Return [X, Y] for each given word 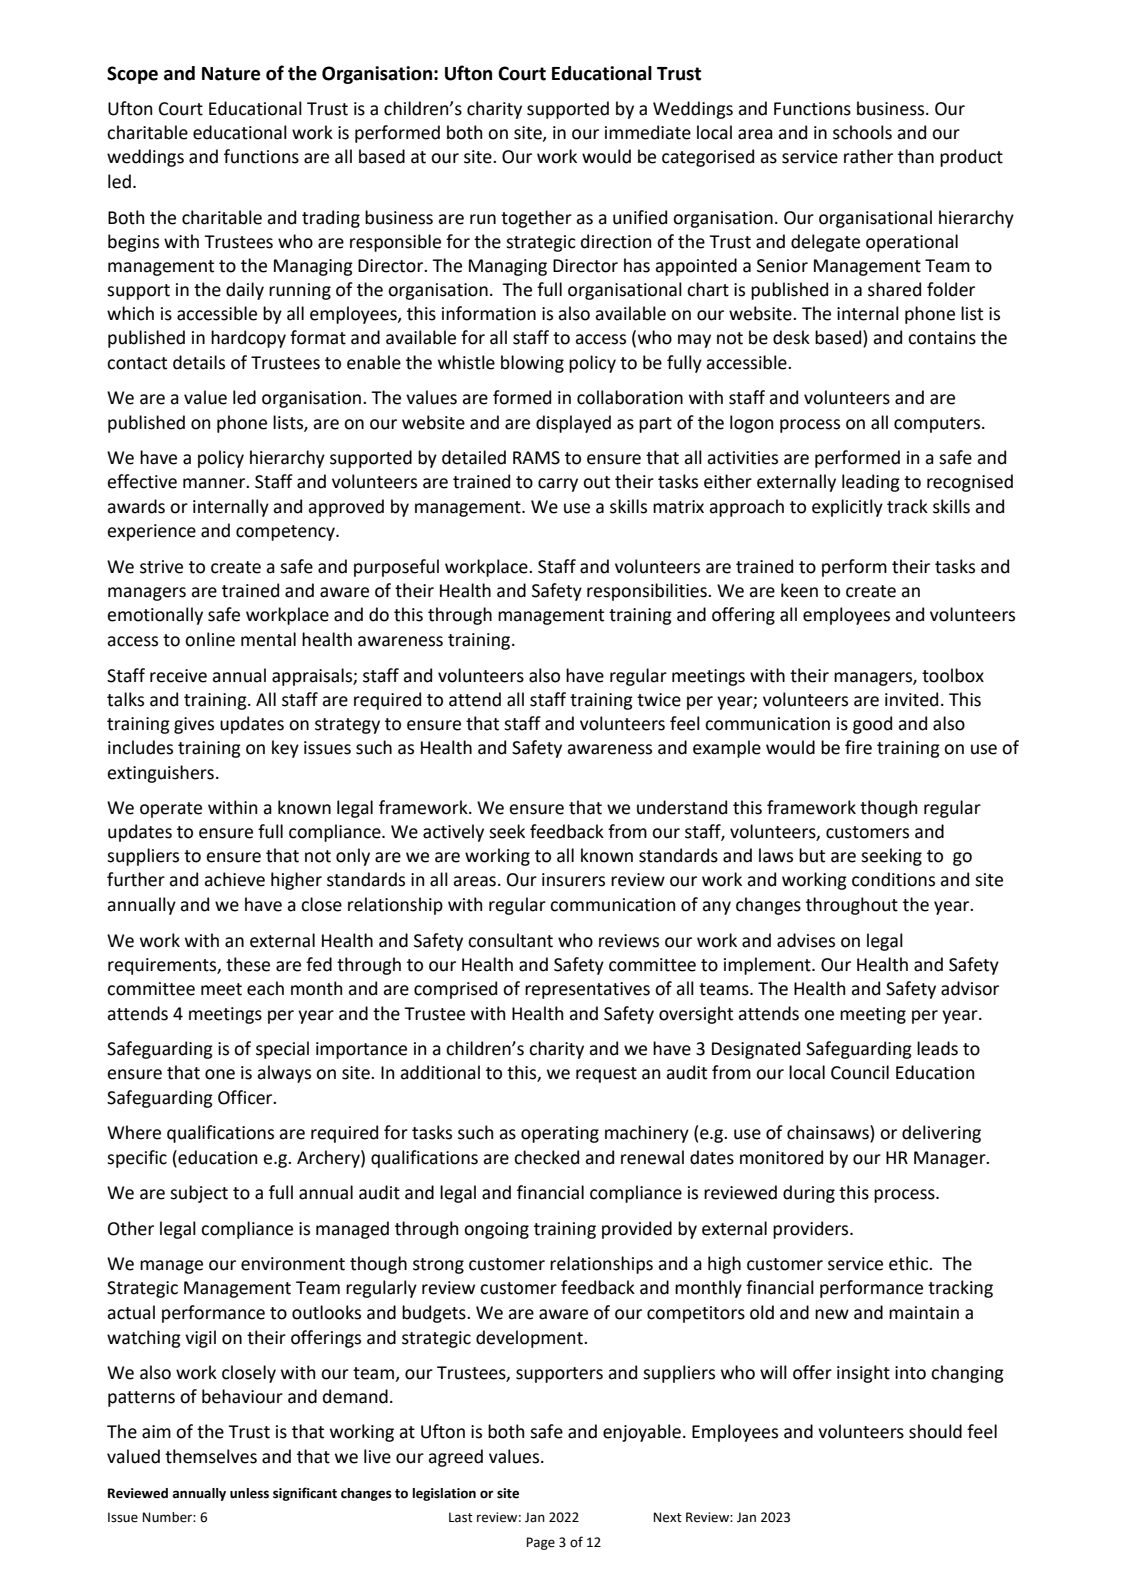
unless [249, 1493]
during [809, 1194]
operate [171, 810]
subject [199, 1194]
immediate [648, 132]
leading [871, 483]
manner [215, 483]
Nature [231, 74]
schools [862, 132]
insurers [573, 880]
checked [546, 1157]
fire [858, 747]
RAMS [536, 458]
